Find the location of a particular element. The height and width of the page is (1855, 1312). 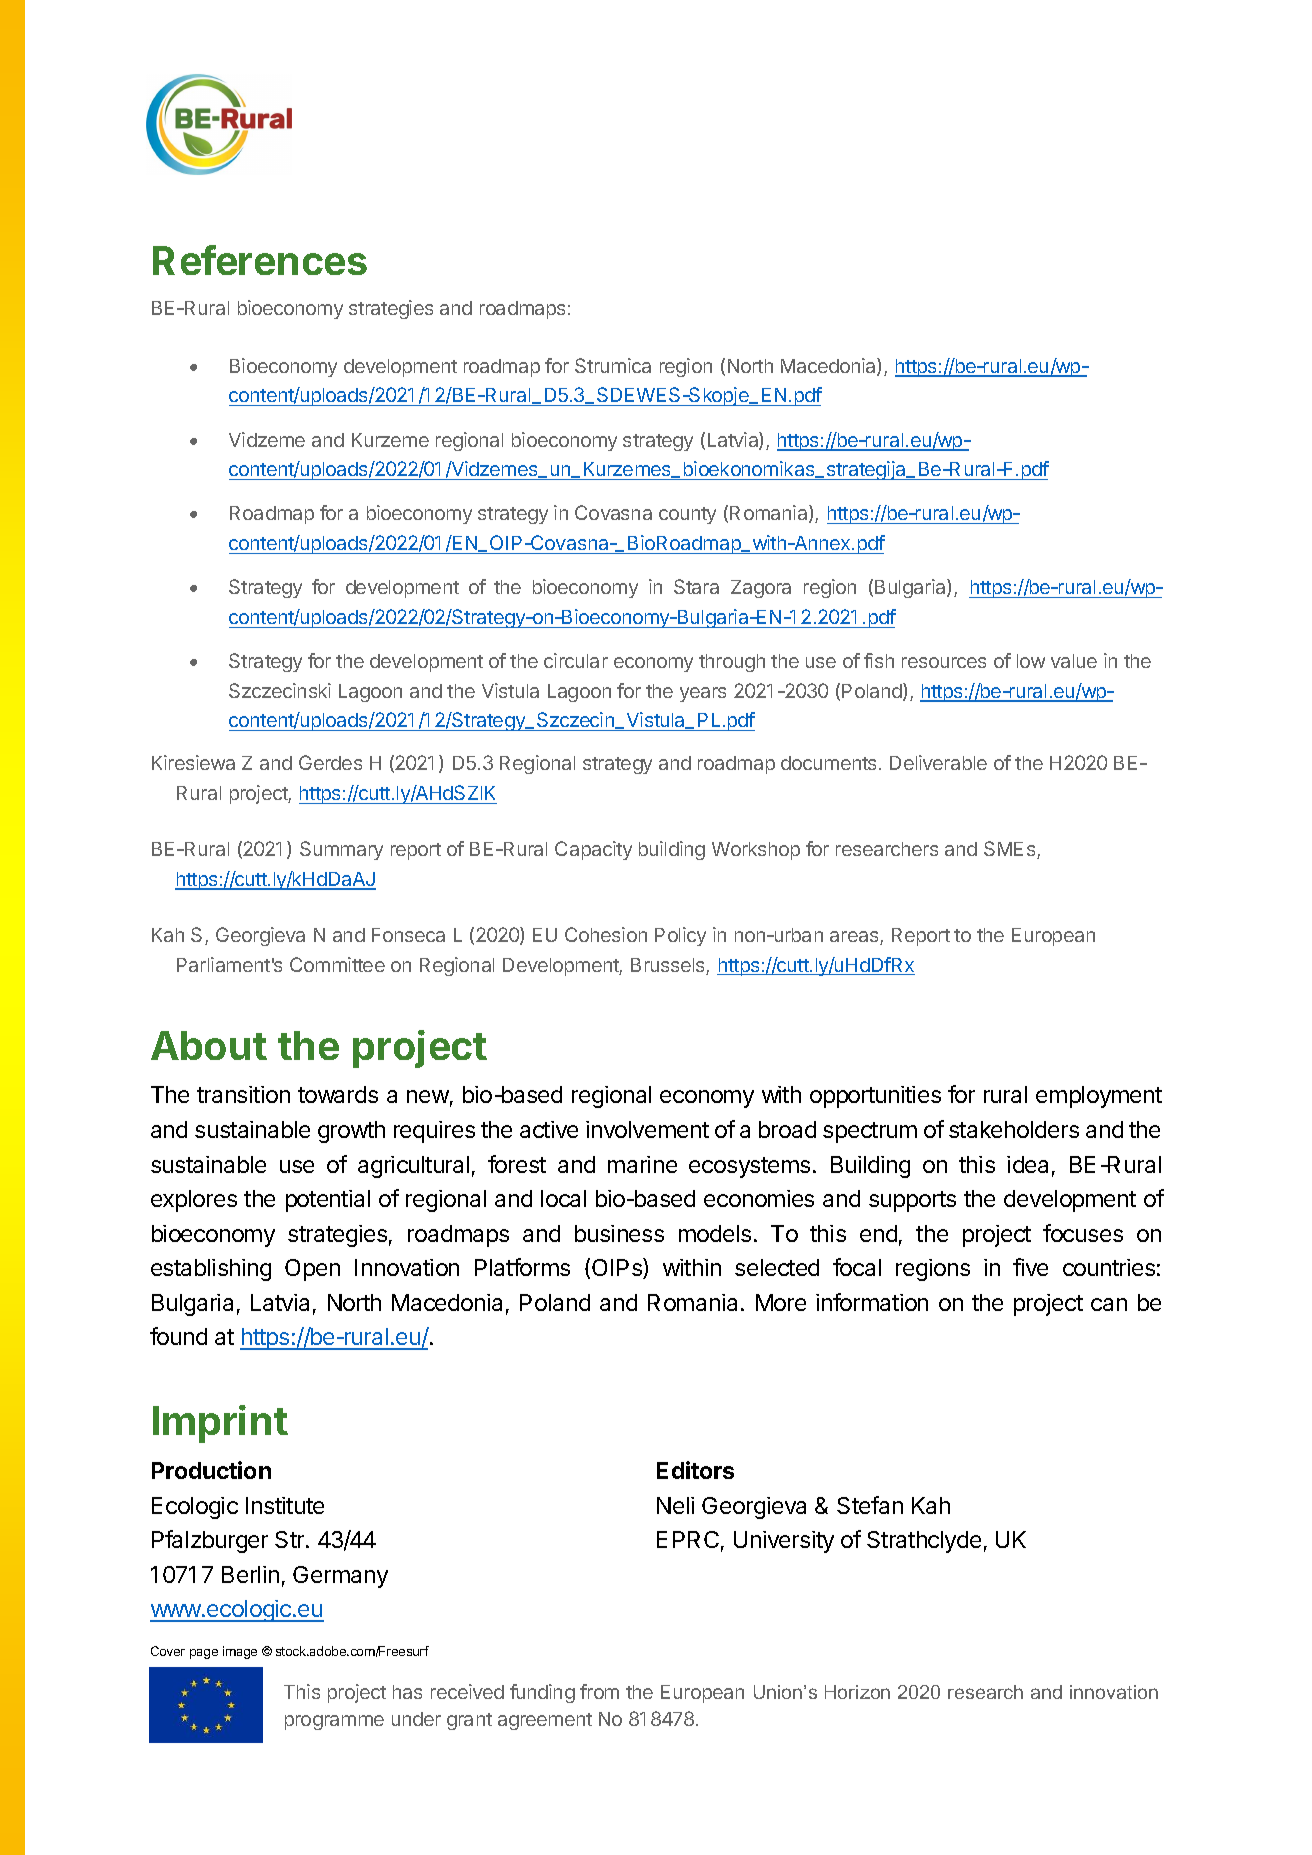

Brussels is located at coordinates (669, 966).
